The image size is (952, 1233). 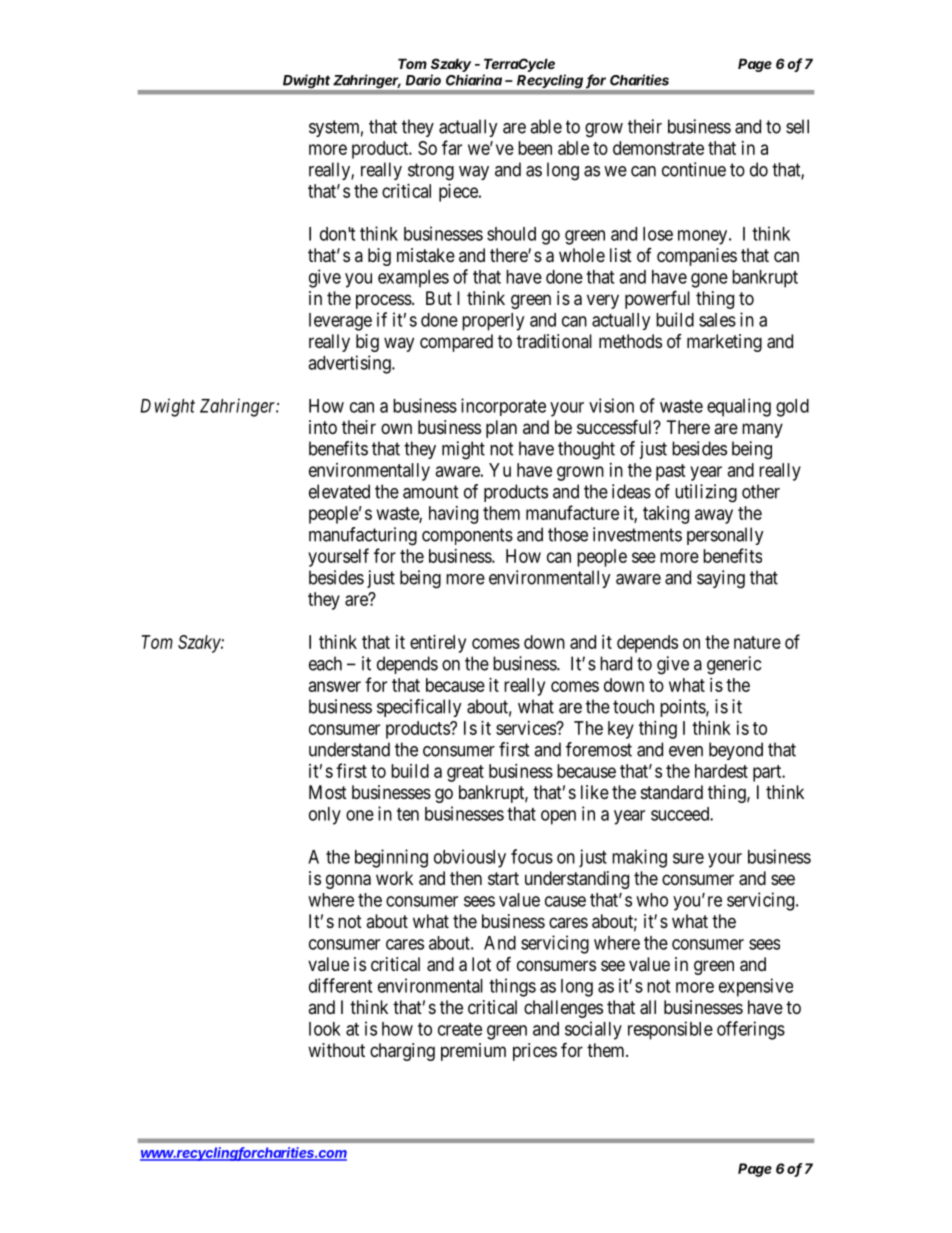 What do you see at coordinates (384, 301) in the screenshot?
I see `process` at bounding box center [384, 301].
